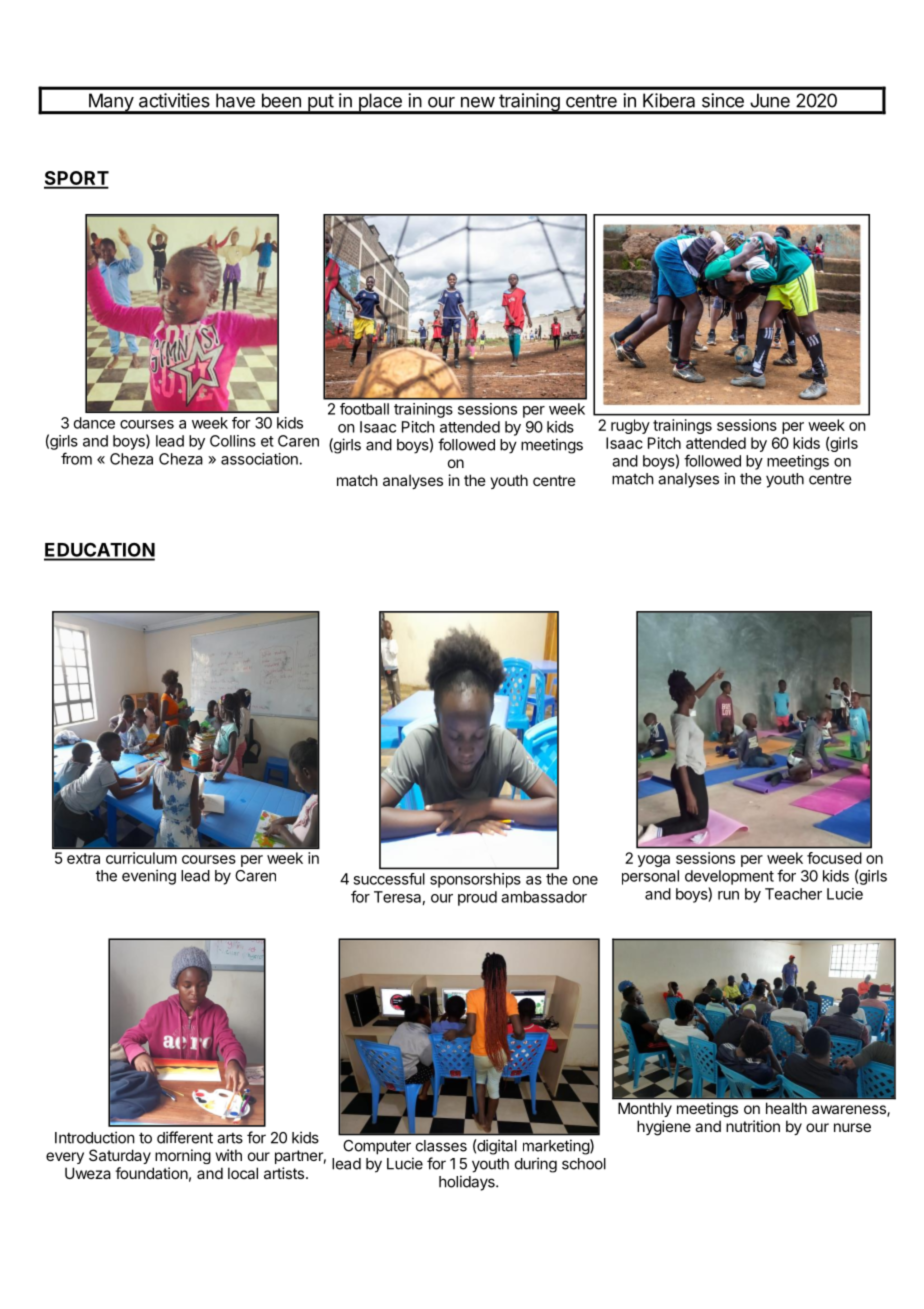  What do you see at coordinates (834, 858) in the page?
I see `focused` at bounding box center [834, 858].
